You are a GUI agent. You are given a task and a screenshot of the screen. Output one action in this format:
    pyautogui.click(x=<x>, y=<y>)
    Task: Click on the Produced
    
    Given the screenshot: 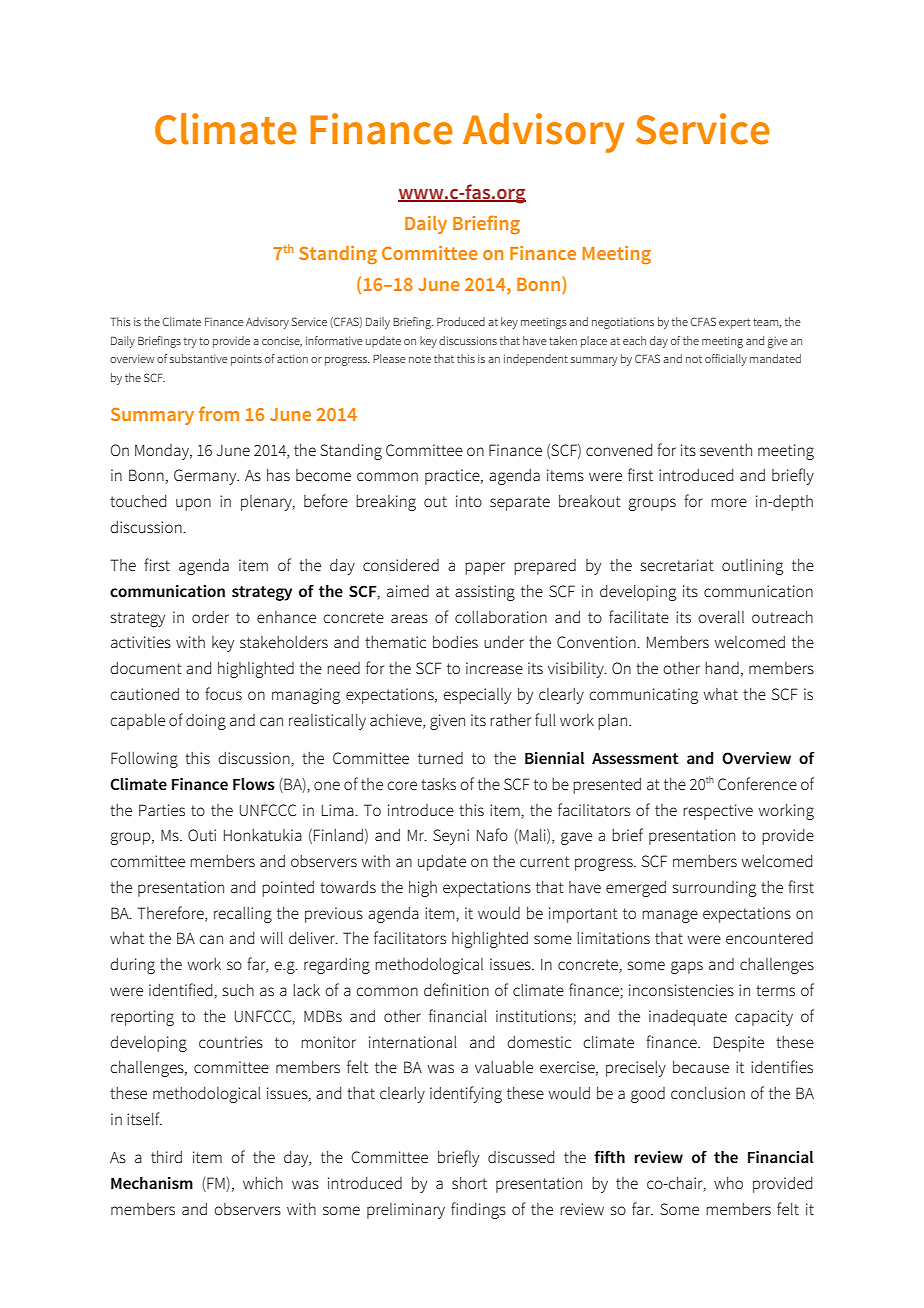 What is the action you would take?
    pyautogui.click(x=461, y=321)
